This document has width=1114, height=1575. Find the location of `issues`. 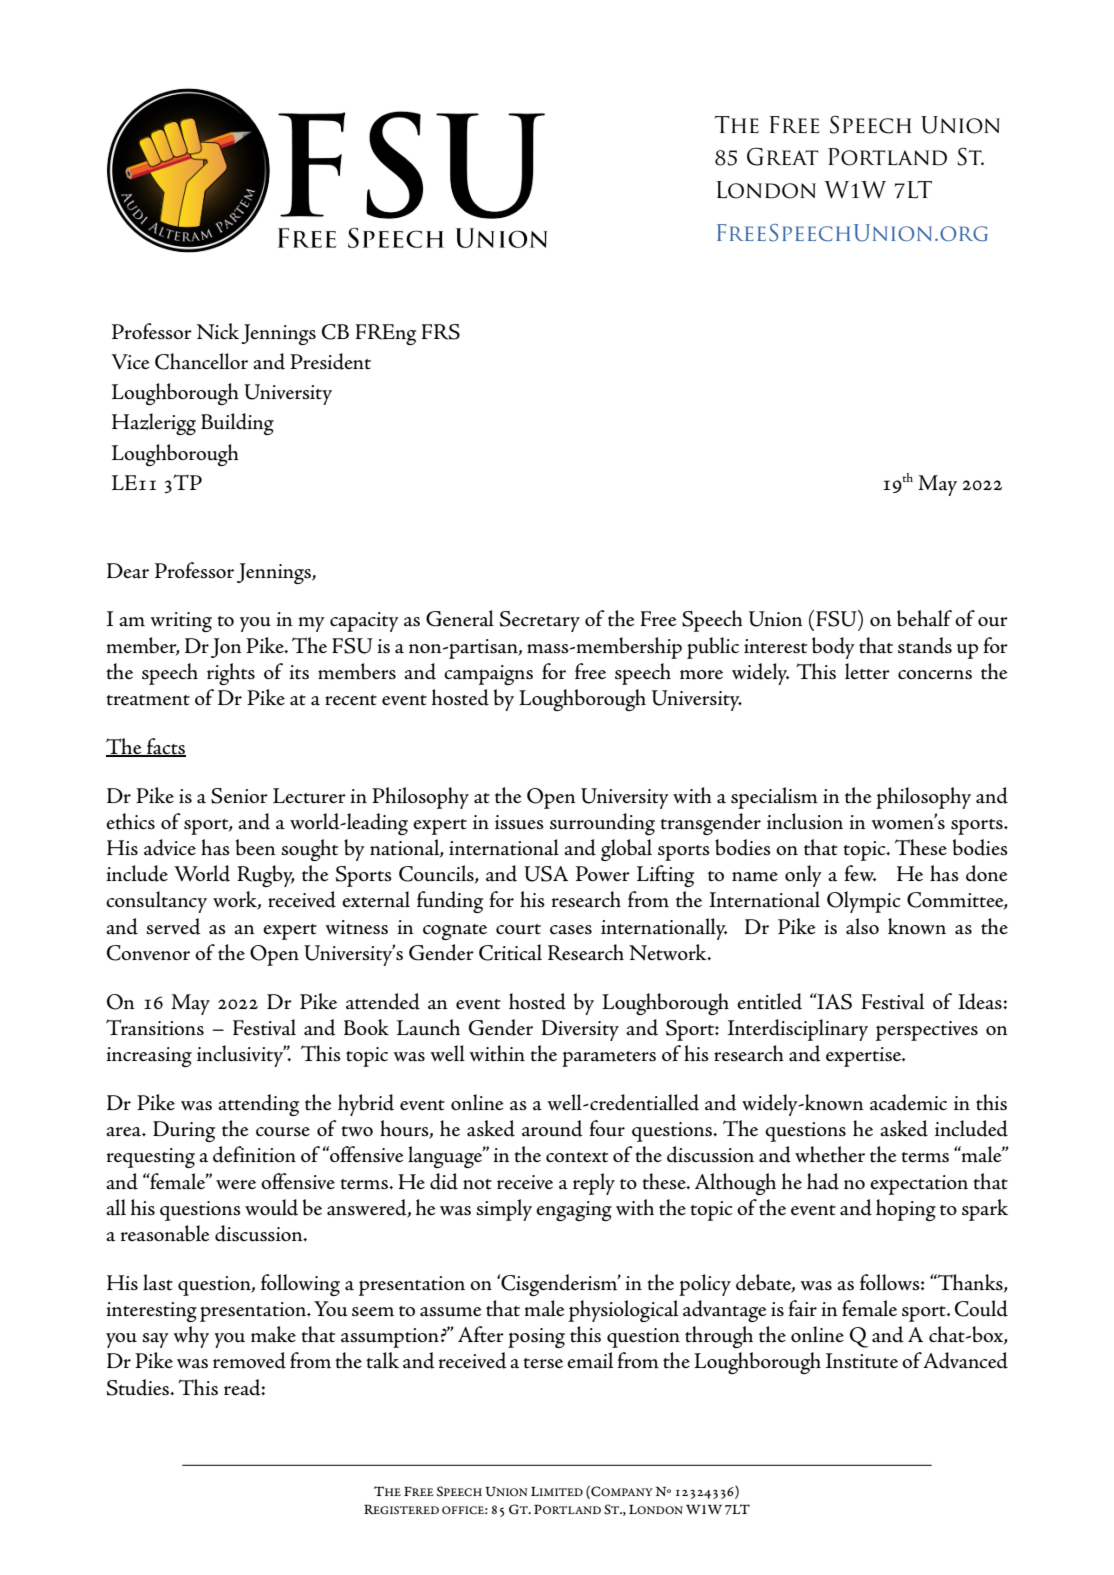

issues is located at coordinates (519, 822).
